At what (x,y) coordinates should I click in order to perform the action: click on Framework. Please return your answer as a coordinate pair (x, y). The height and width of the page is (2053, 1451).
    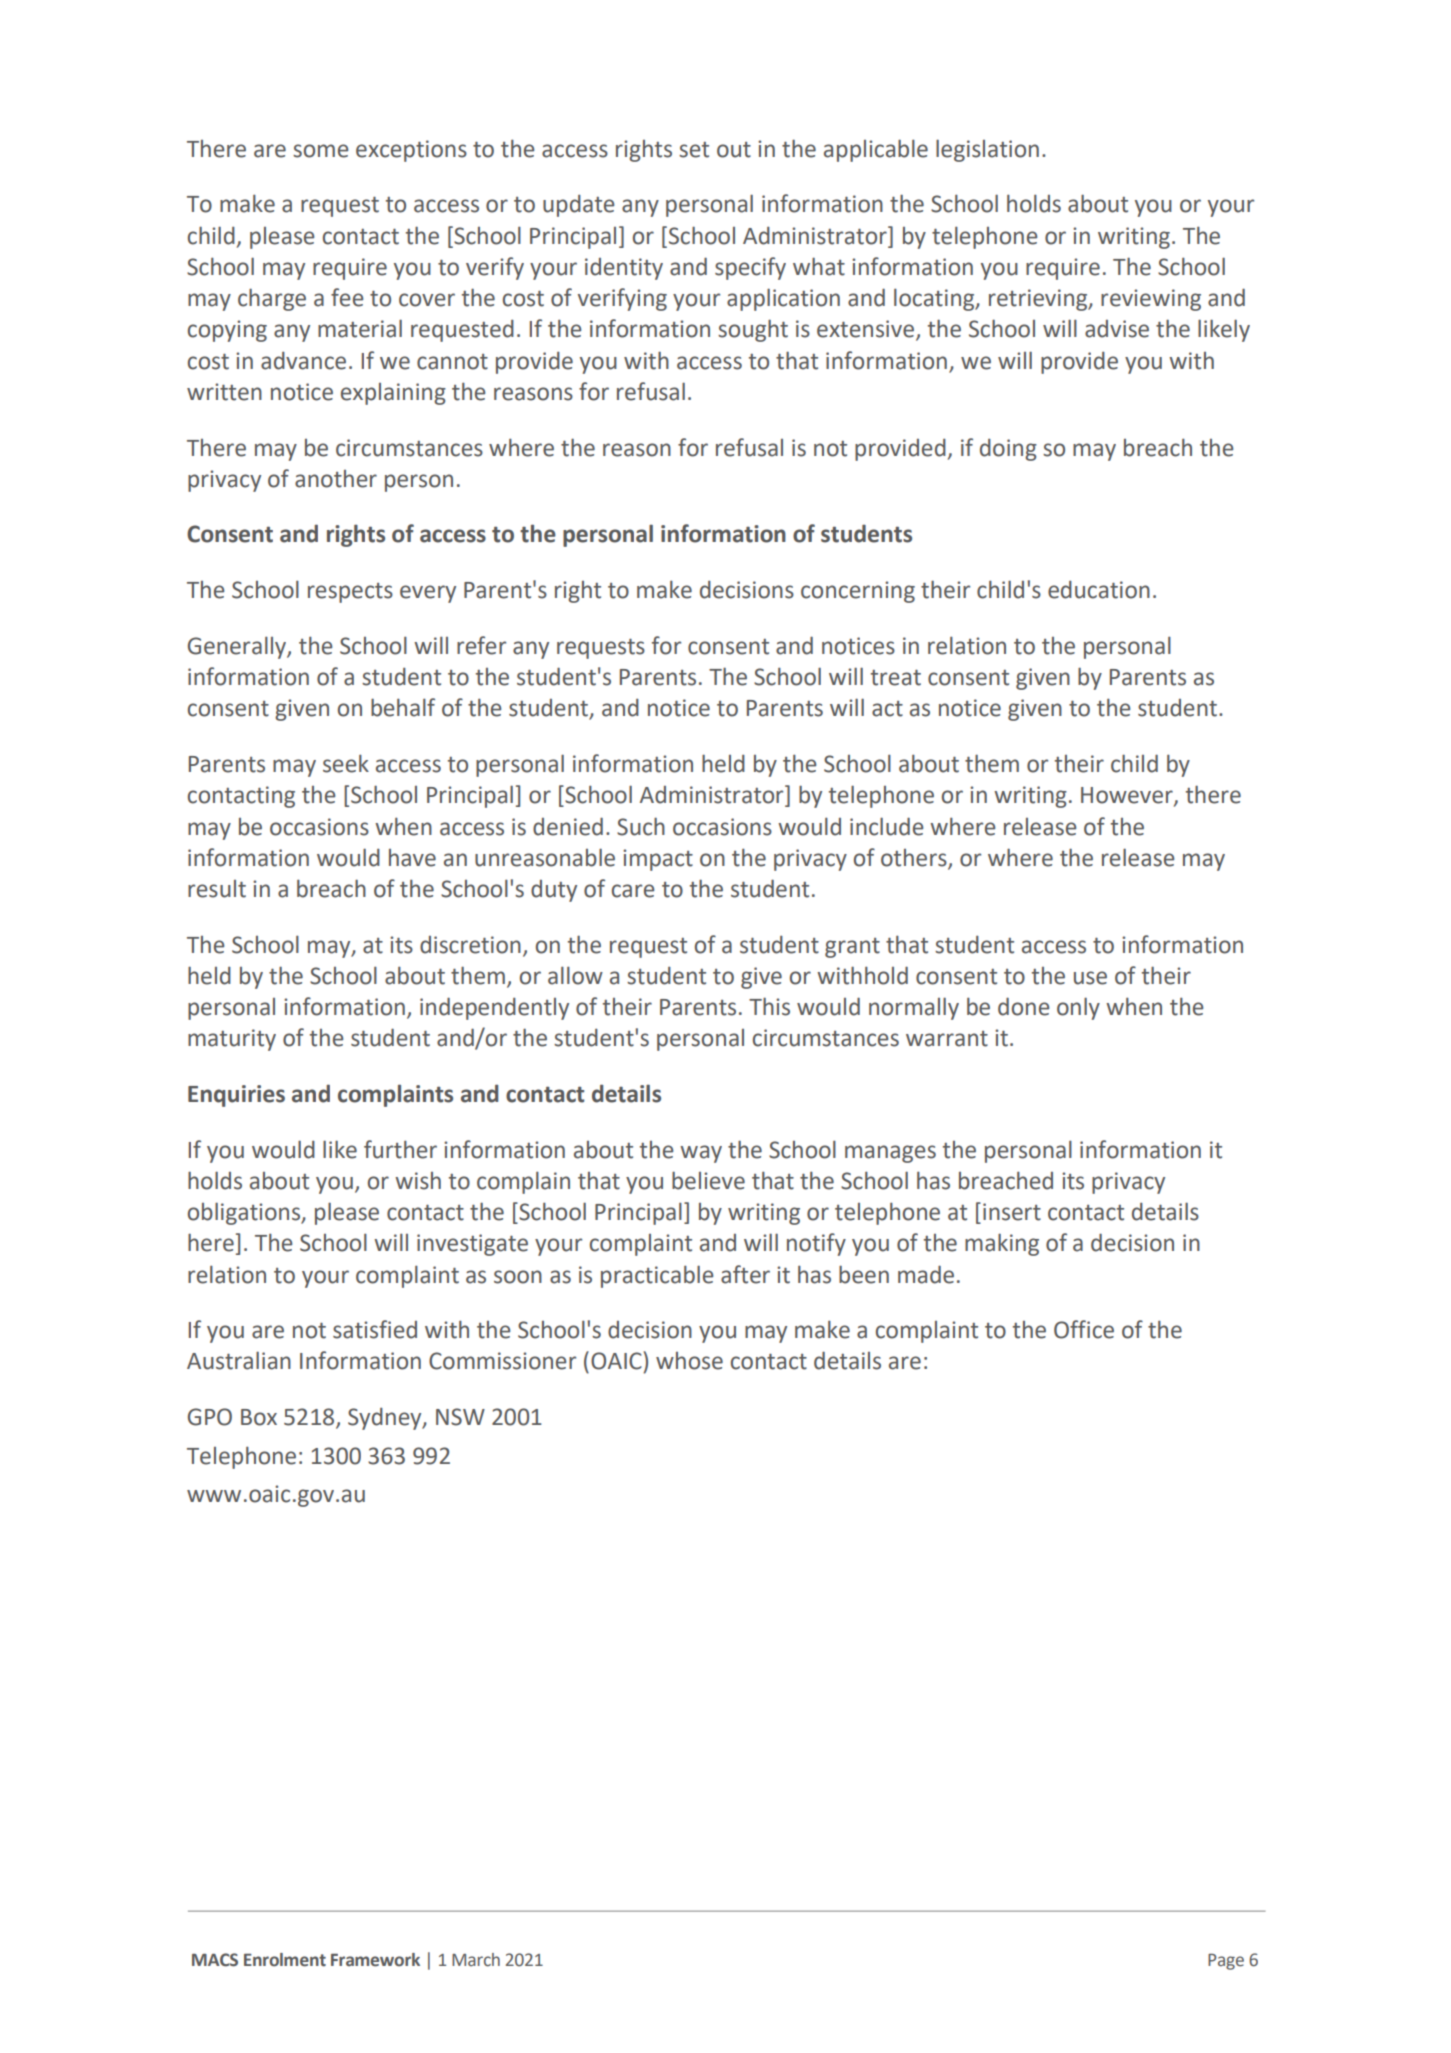
    Looking at the image, I should click on (375, 1960).
